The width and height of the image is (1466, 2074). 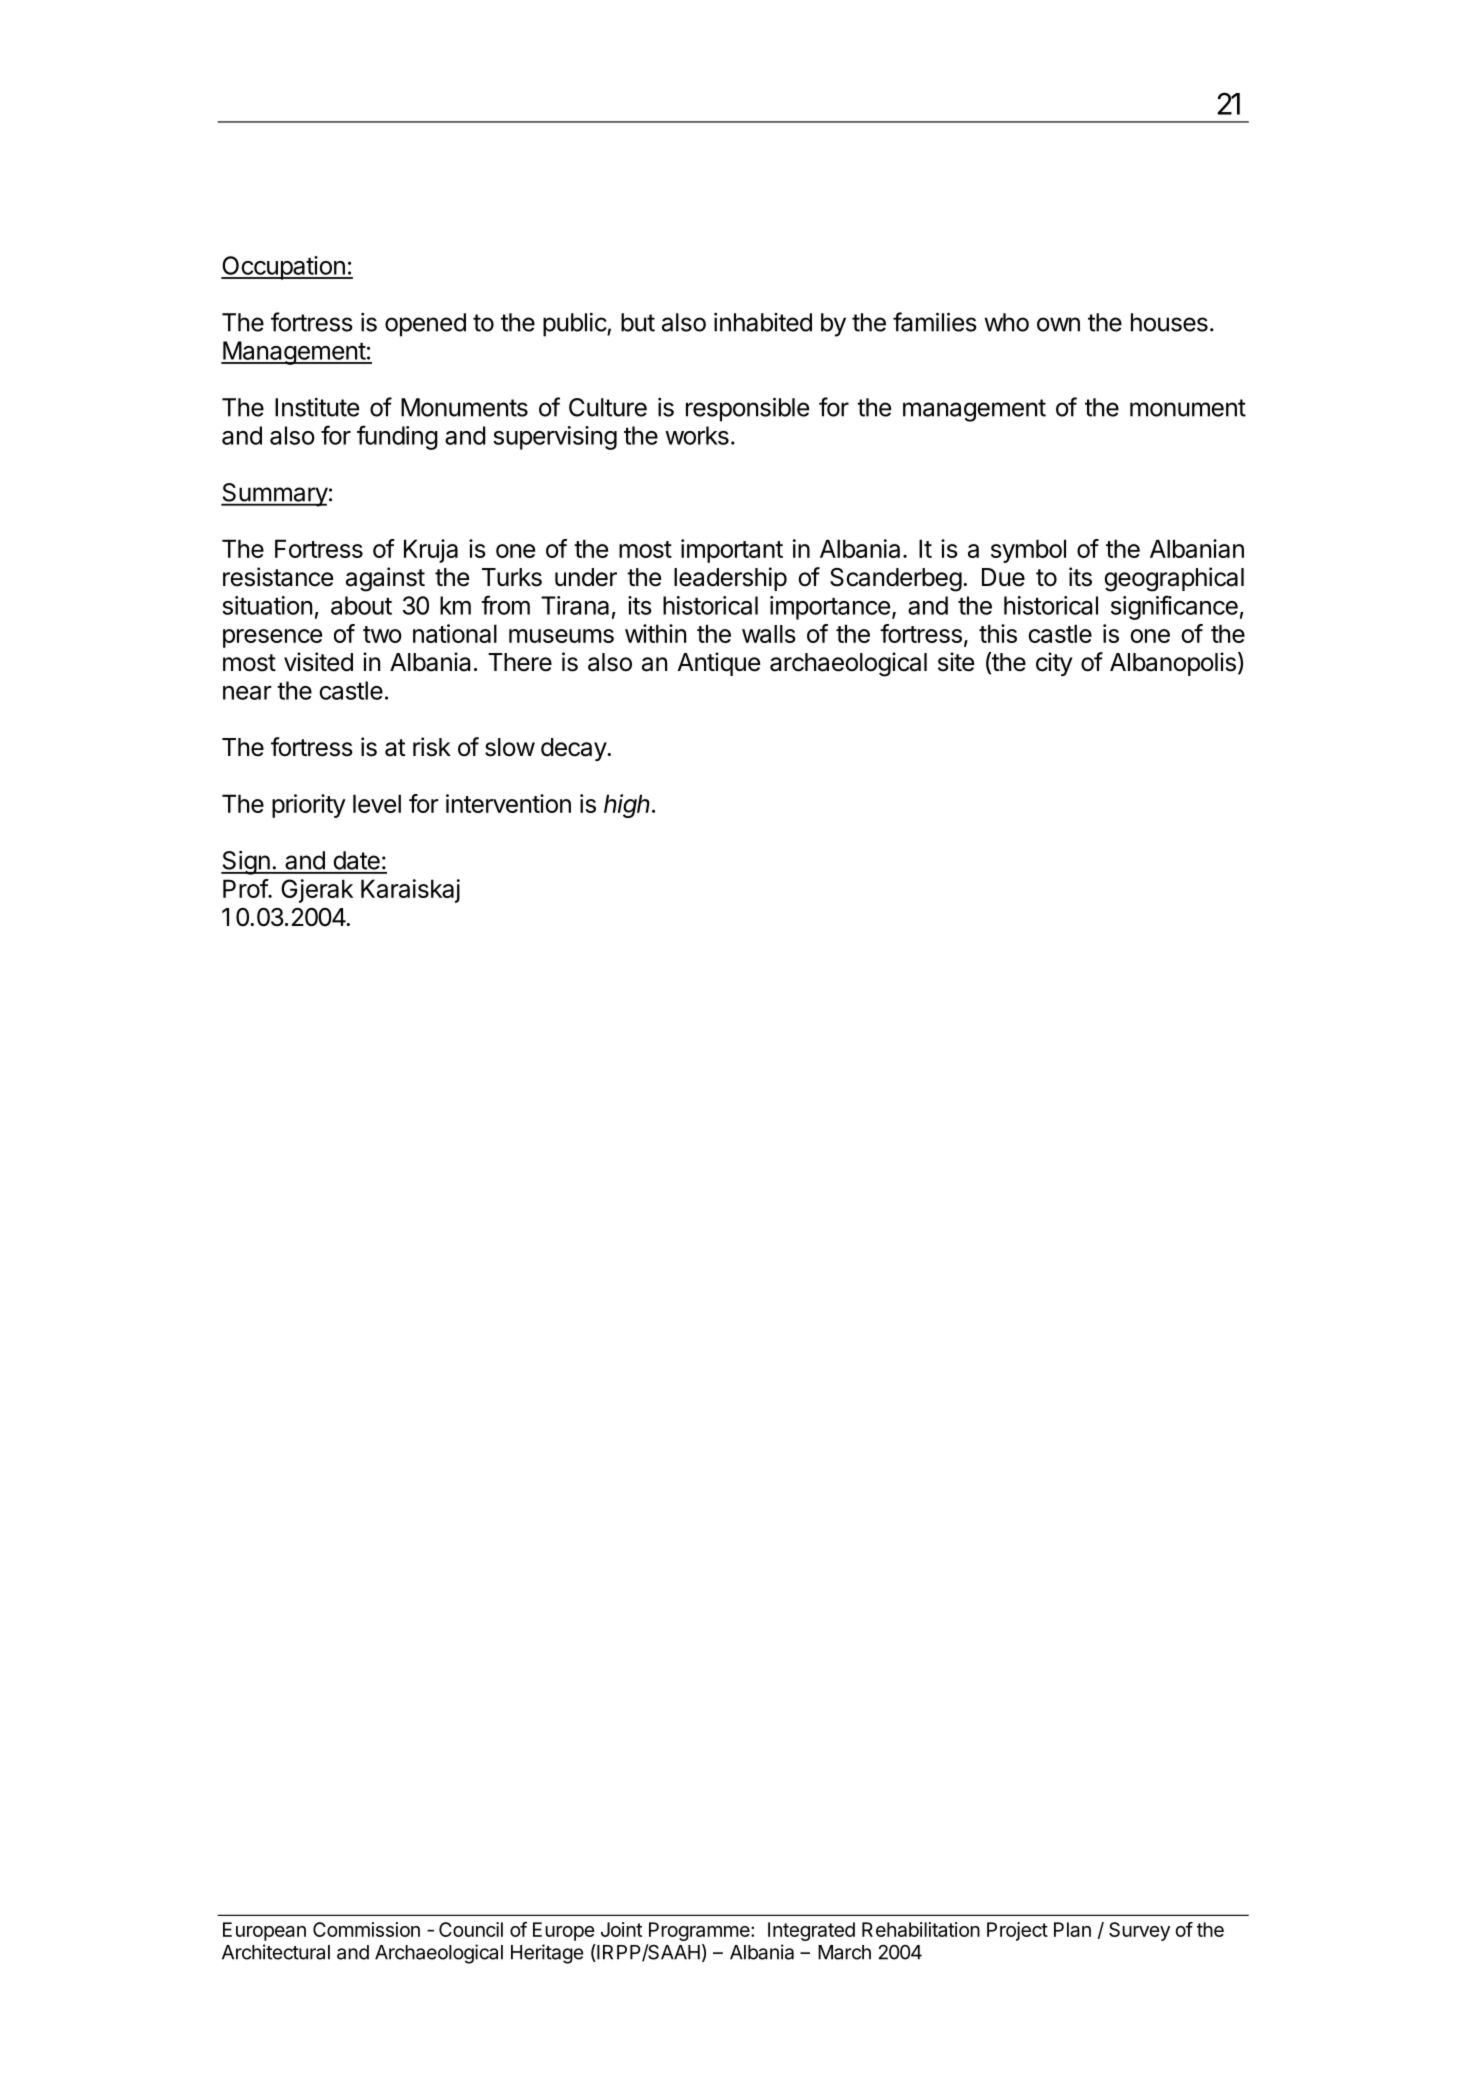 I want to click on city, so click(x=1054, y=664).
